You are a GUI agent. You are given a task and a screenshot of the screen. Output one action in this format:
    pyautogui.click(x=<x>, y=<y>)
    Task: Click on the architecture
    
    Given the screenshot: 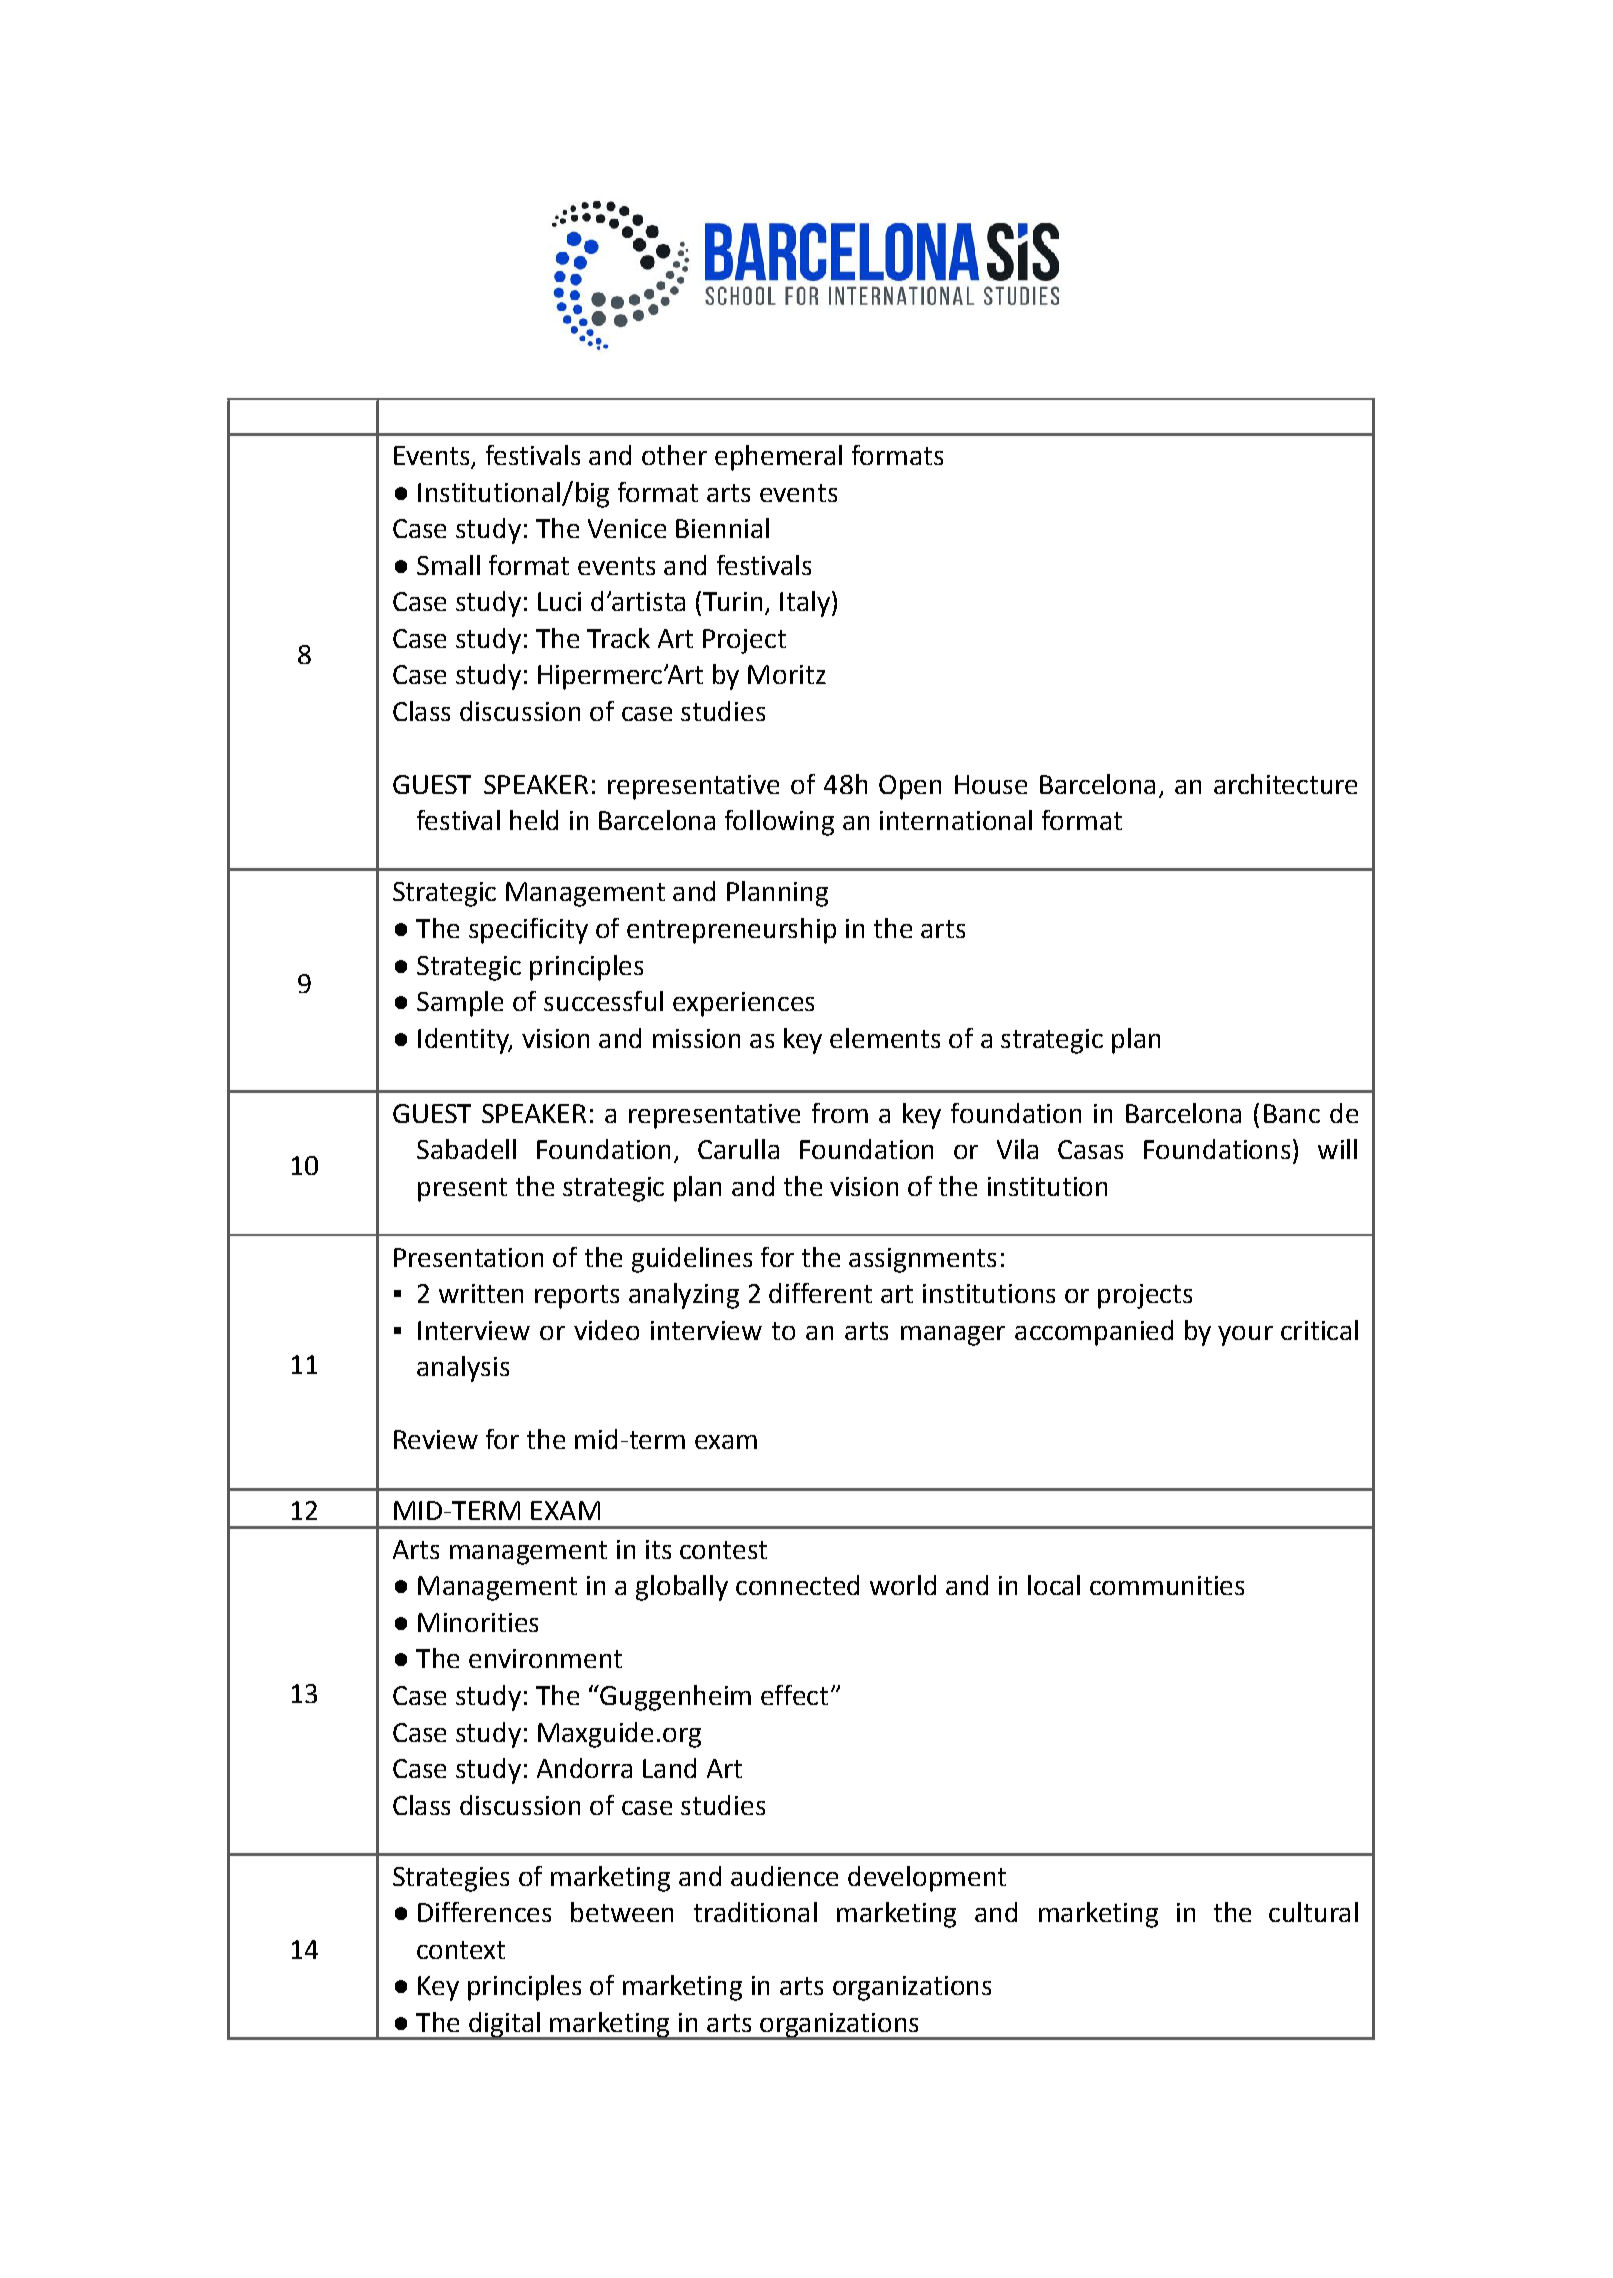 What is the action you would take?
    pyautogui.click(x=1285, y=784)
